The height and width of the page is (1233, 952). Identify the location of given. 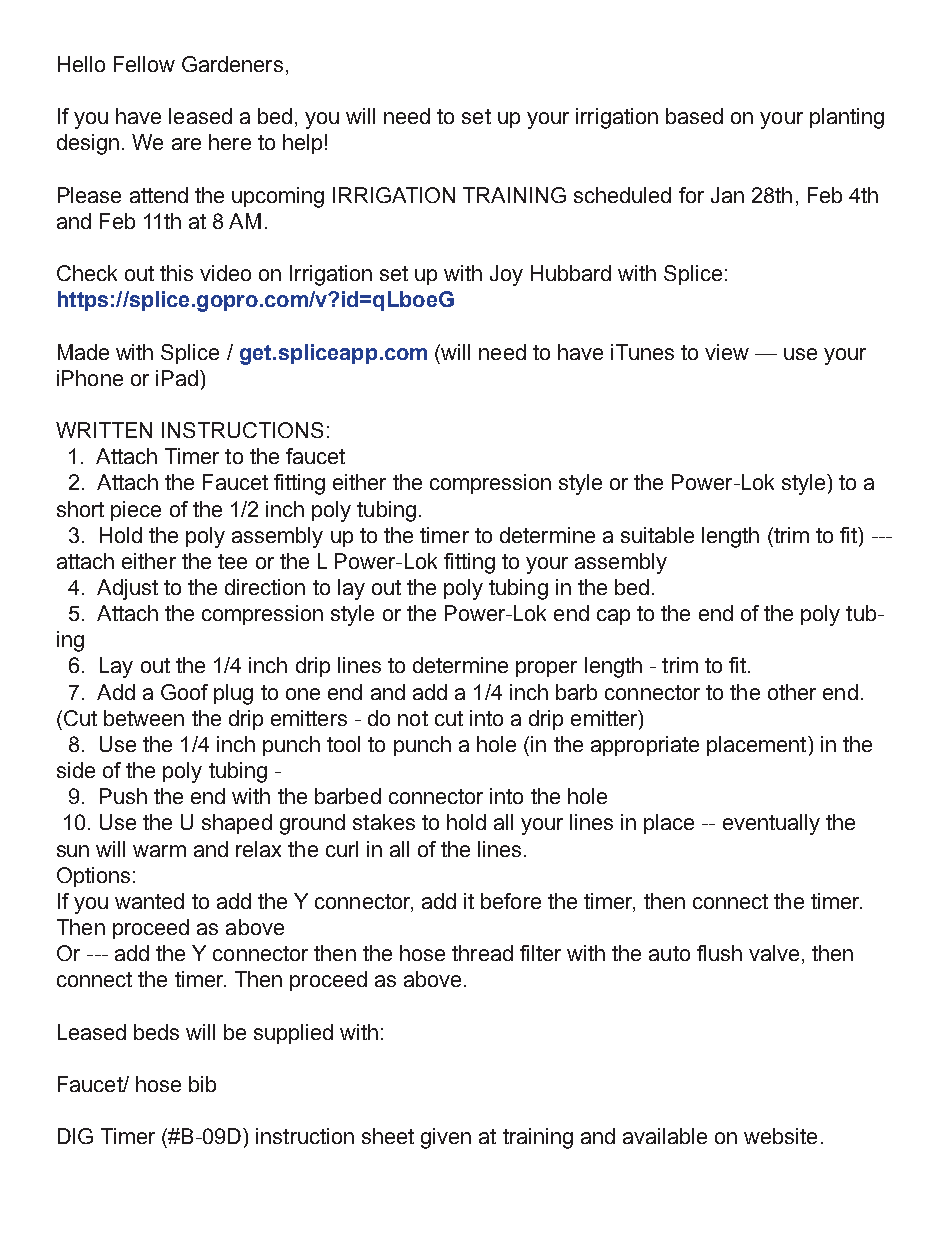
(446, 1138).
